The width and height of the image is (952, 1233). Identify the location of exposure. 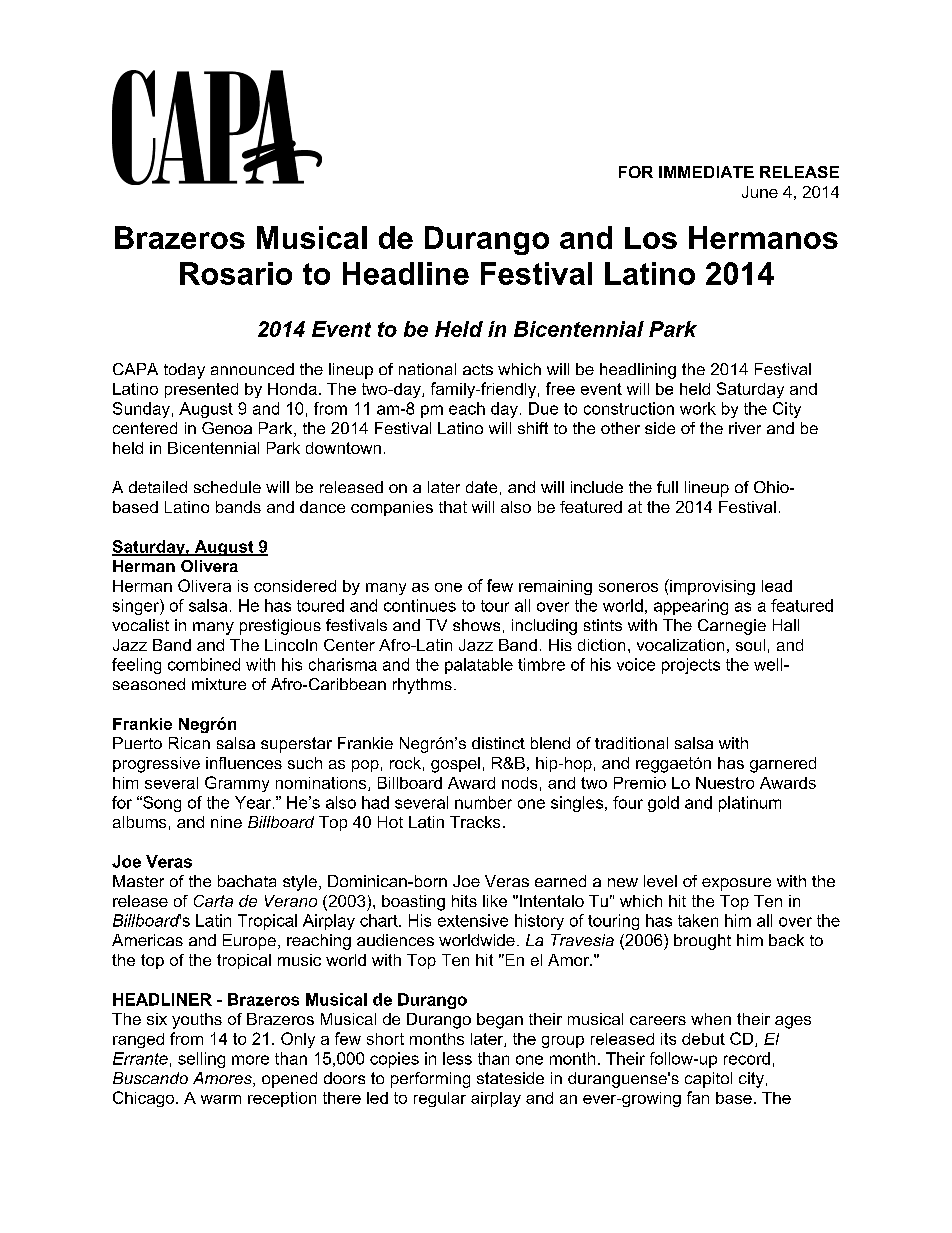
(736, 884).
